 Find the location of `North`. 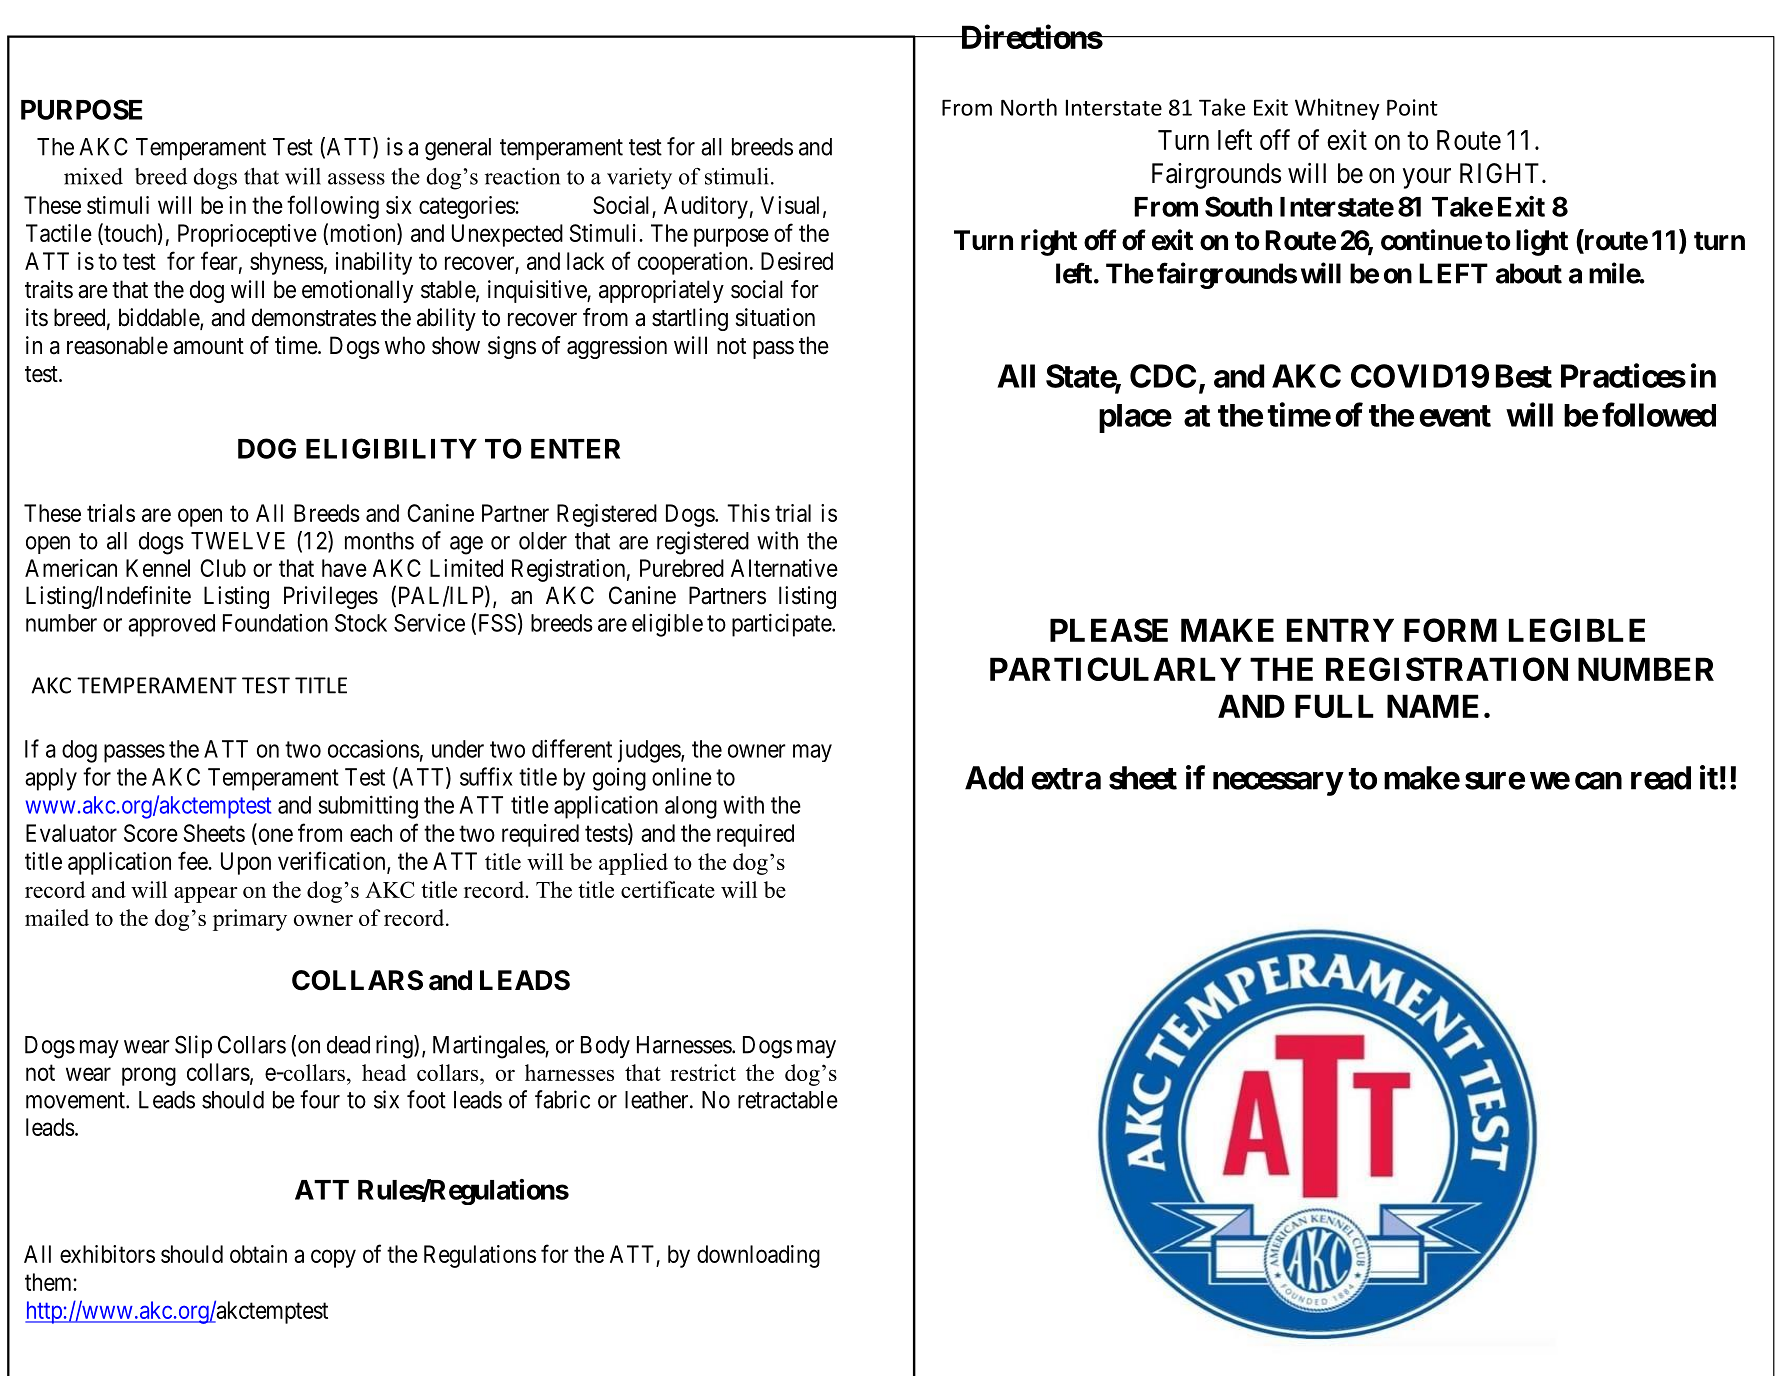

North is located at coordinates (1029, 107).
